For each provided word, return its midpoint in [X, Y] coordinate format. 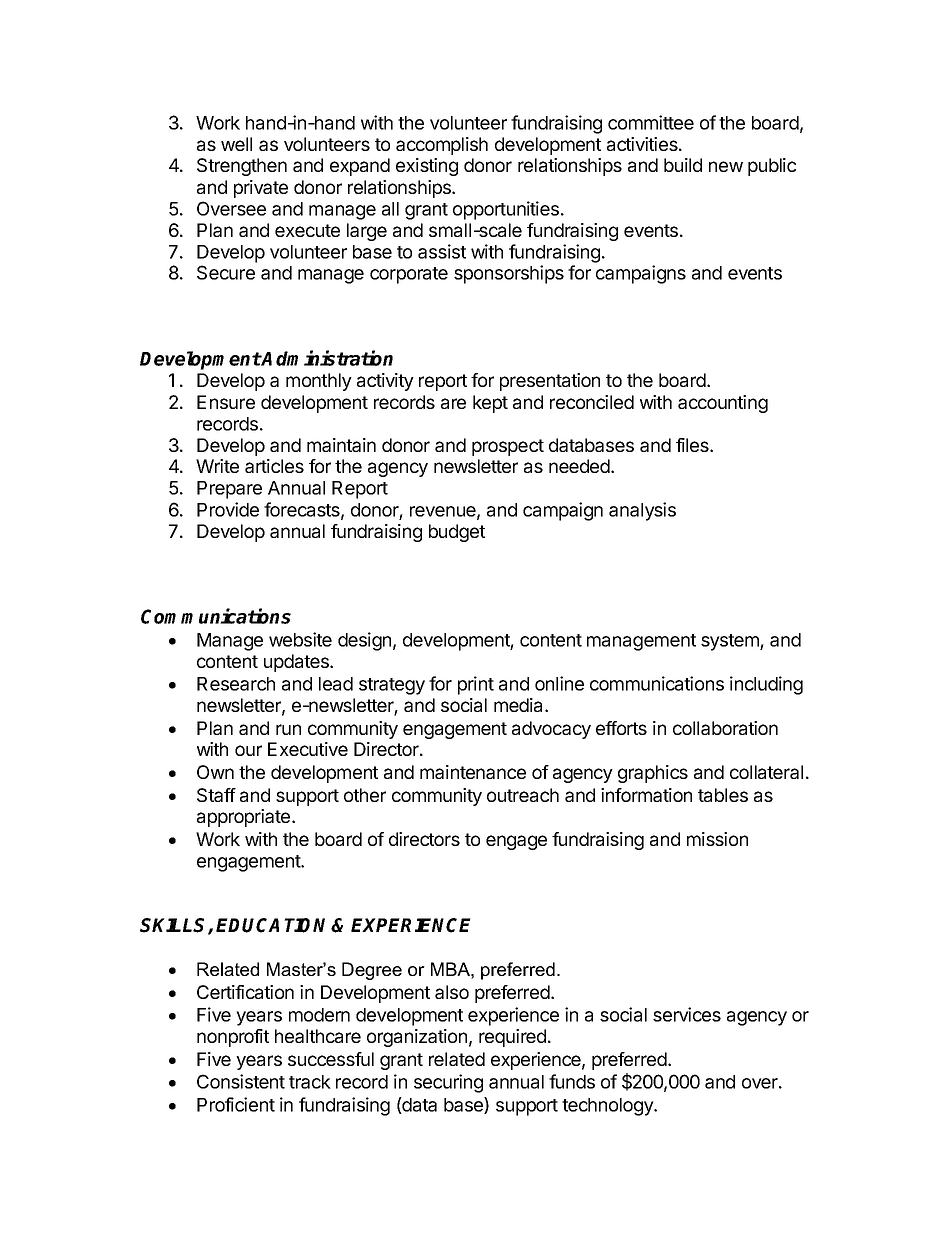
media [520, 705]
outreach [523, 795]
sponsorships [509, 274]
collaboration [725, 728]
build [683, 165]
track [310, 1082]
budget [457, 533]
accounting [723, 404]
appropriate [243, 818]
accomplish [442, 146]
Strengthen [242, 167]
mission [717, 839]
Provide [228, 509]
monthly [319, 382]
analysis [642, 511]
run [288, 729]
